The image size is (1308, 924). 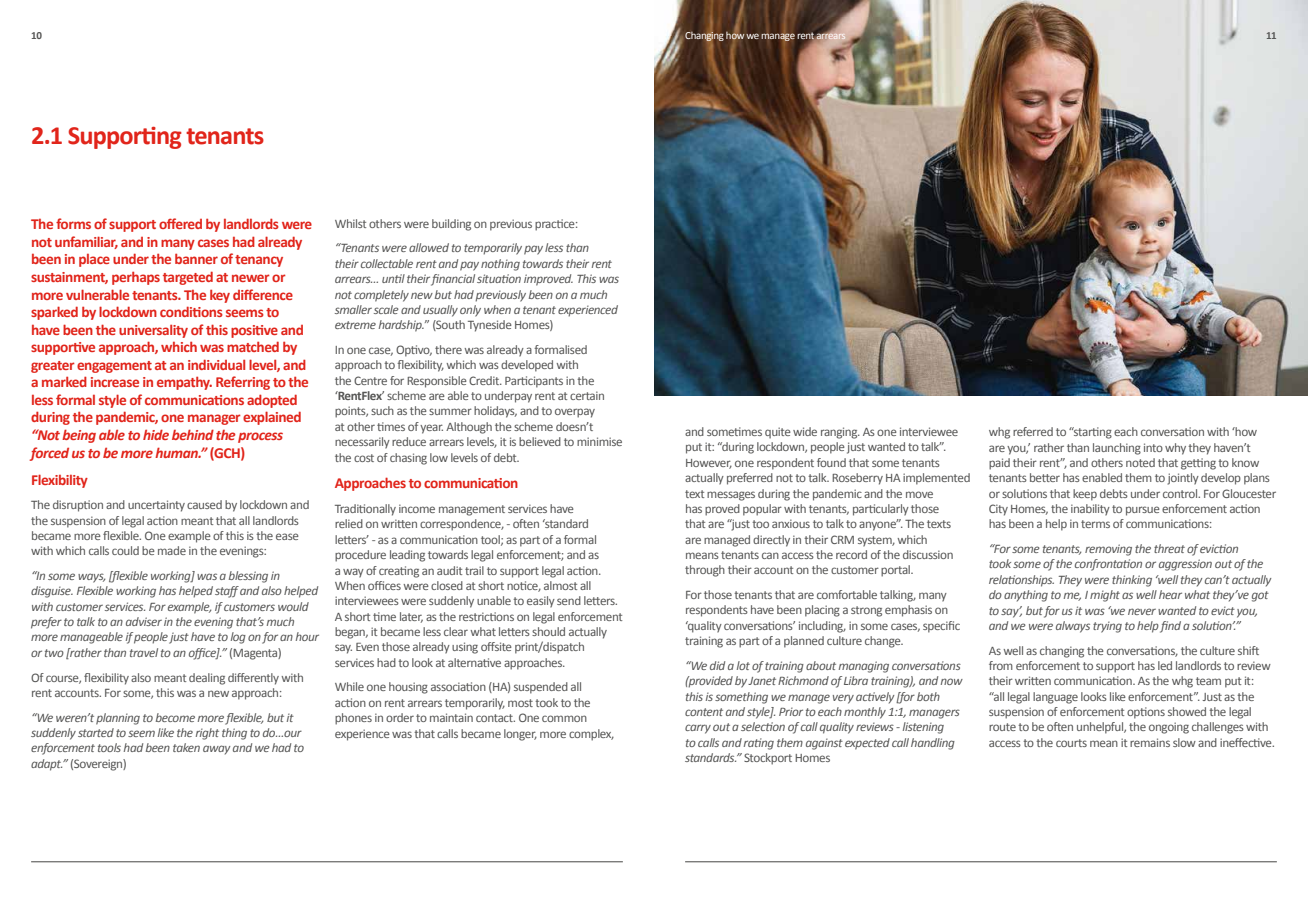 I want to click on complex, so click(x=591, y=735).
